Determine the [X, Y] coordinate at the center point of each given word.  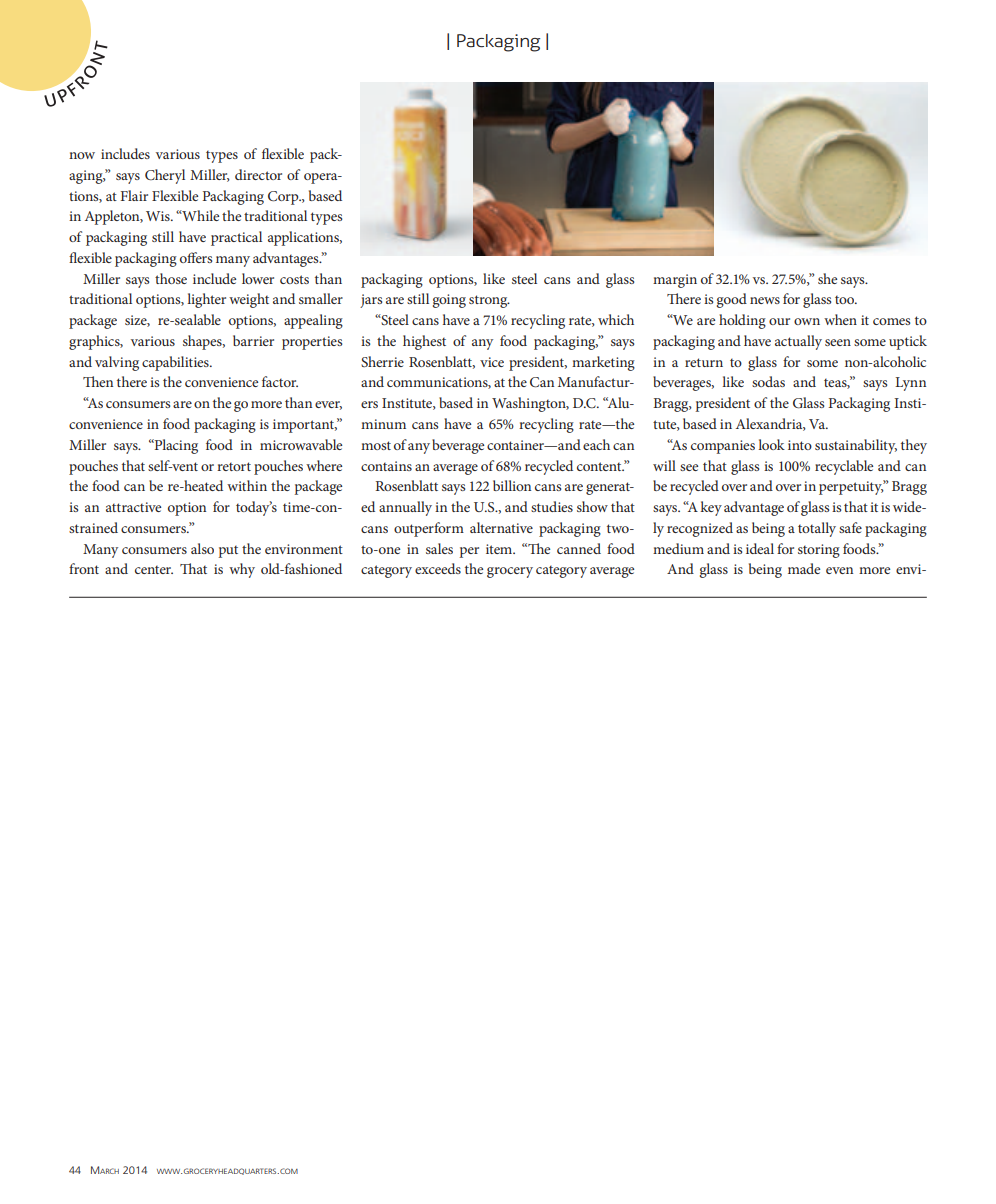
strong [489, 301]
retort [234, 466]
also [202, 548]
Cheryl [165, 176]
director [258, 174]
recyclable [844, 467]
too [846, 299]
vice [492, 362]
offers [196, 257]
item [500, 549]
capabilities [176, 363]
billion [512, 485]
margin [675, 281]
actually [798, 342]
